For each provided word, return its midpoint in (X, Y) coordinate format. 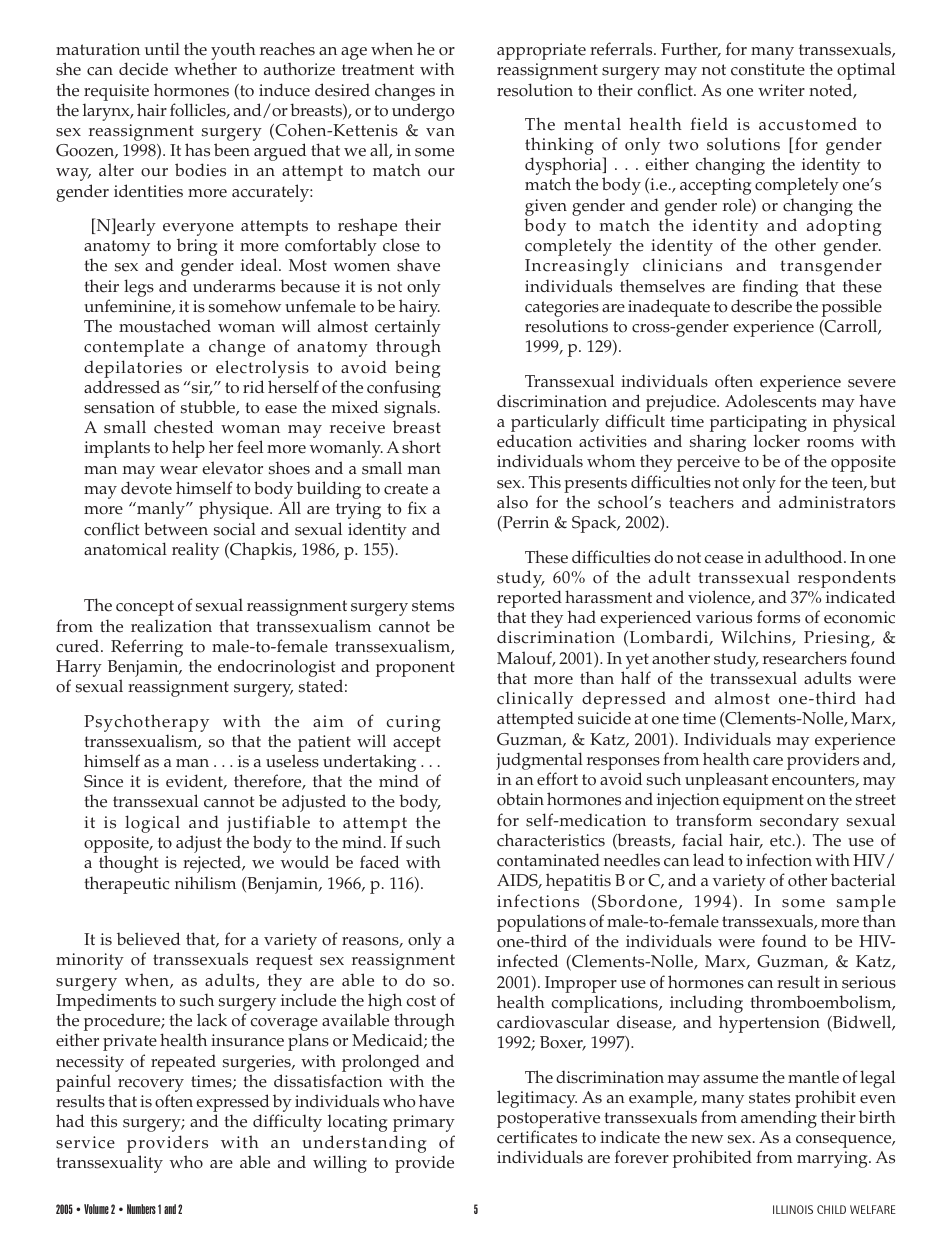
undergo (423, 112)
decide (143, 69)
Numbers (141, 1209)
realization (171, 626)
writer (781, 90)
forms (778, 617)
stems (433, 606)
